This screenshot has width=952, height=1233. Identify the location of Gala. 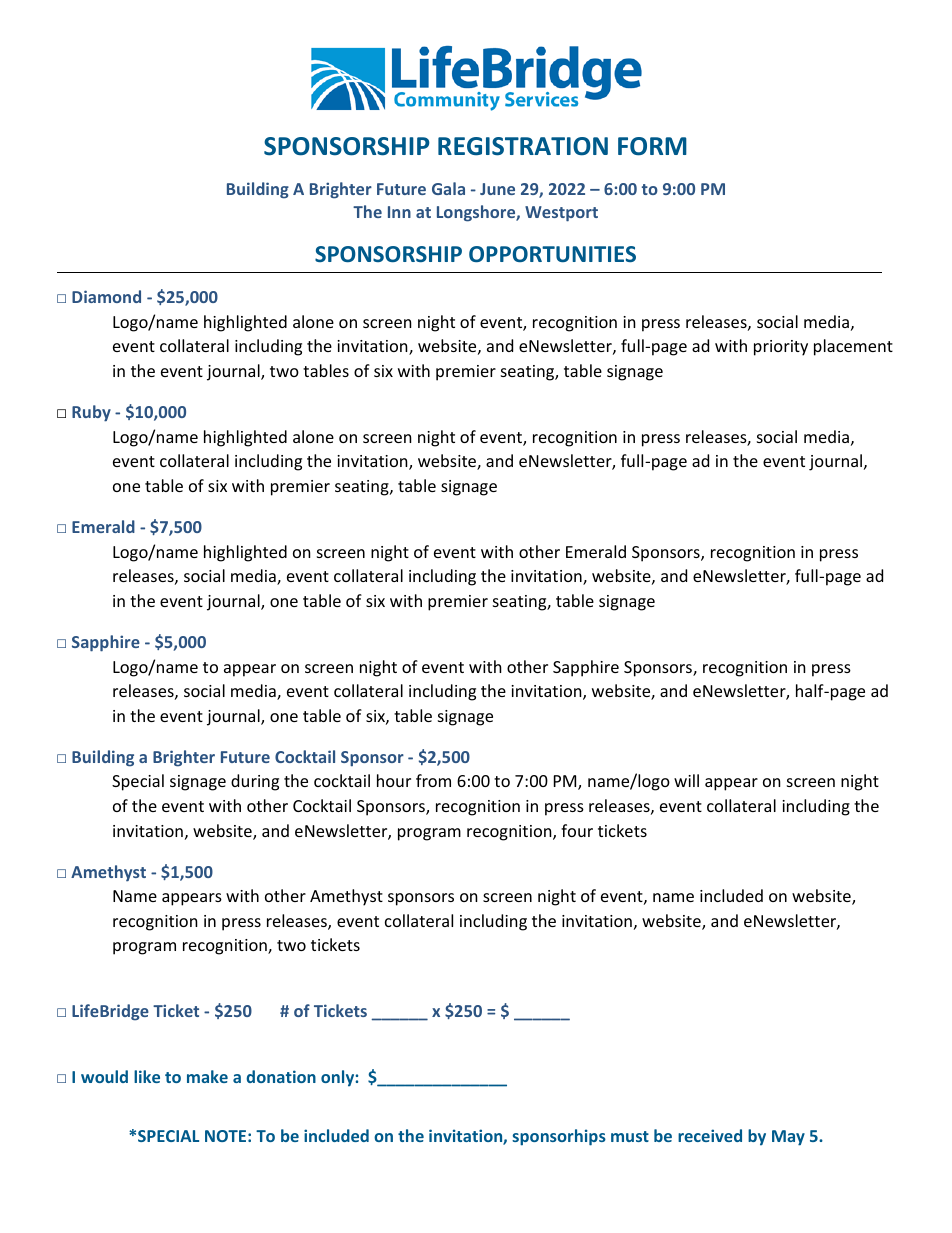
(448, 188).
